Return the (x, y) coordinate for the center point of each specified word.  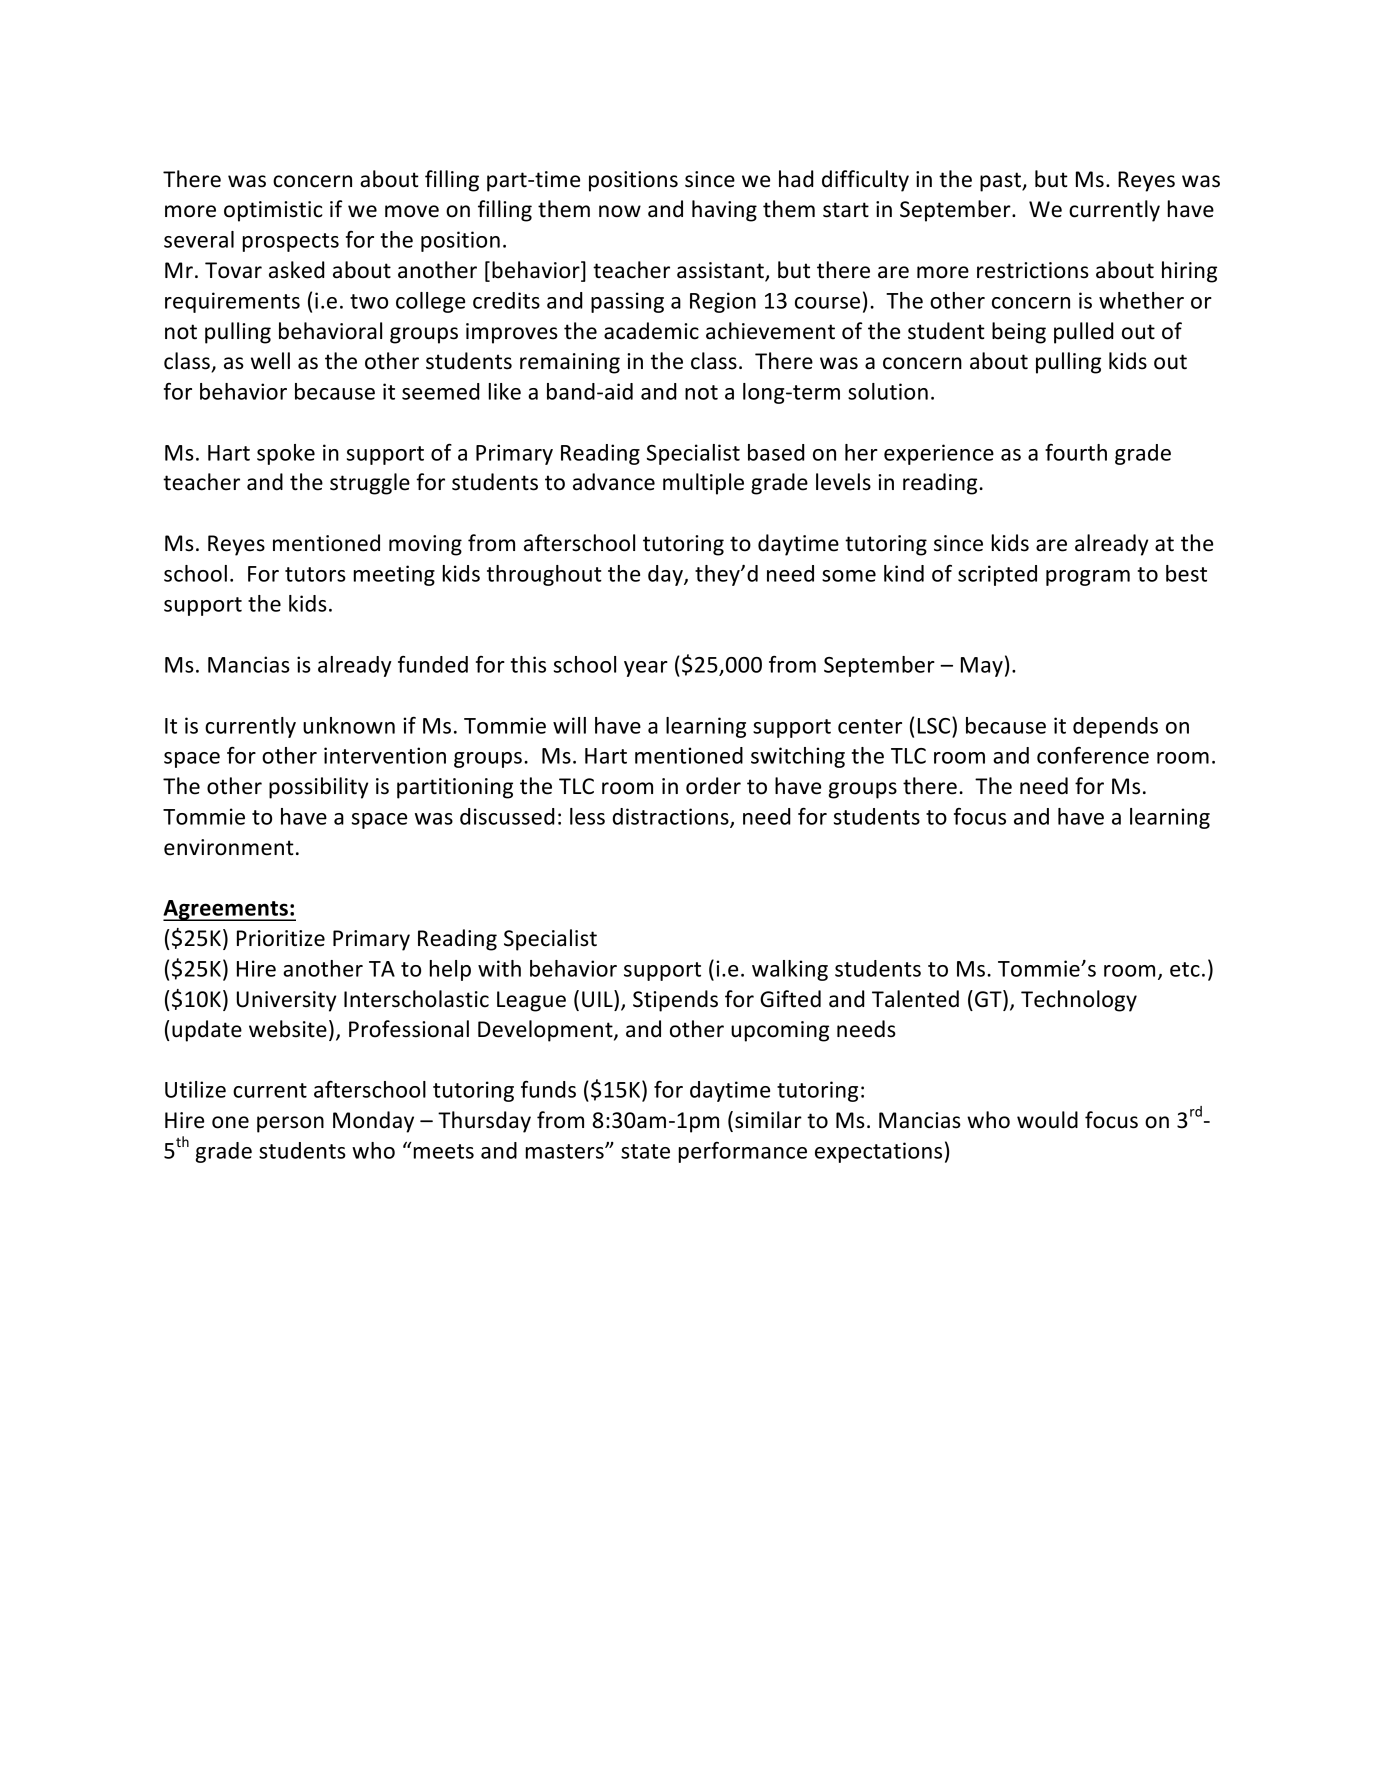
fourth (1076, 452)
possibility (319, 788)
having (724, 211)
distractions (671, 817)
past (1001, 182)
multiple (703, 484)
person (290, 1124)
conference (1093, 755)
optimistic (273, 211)
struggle (370, 484)
